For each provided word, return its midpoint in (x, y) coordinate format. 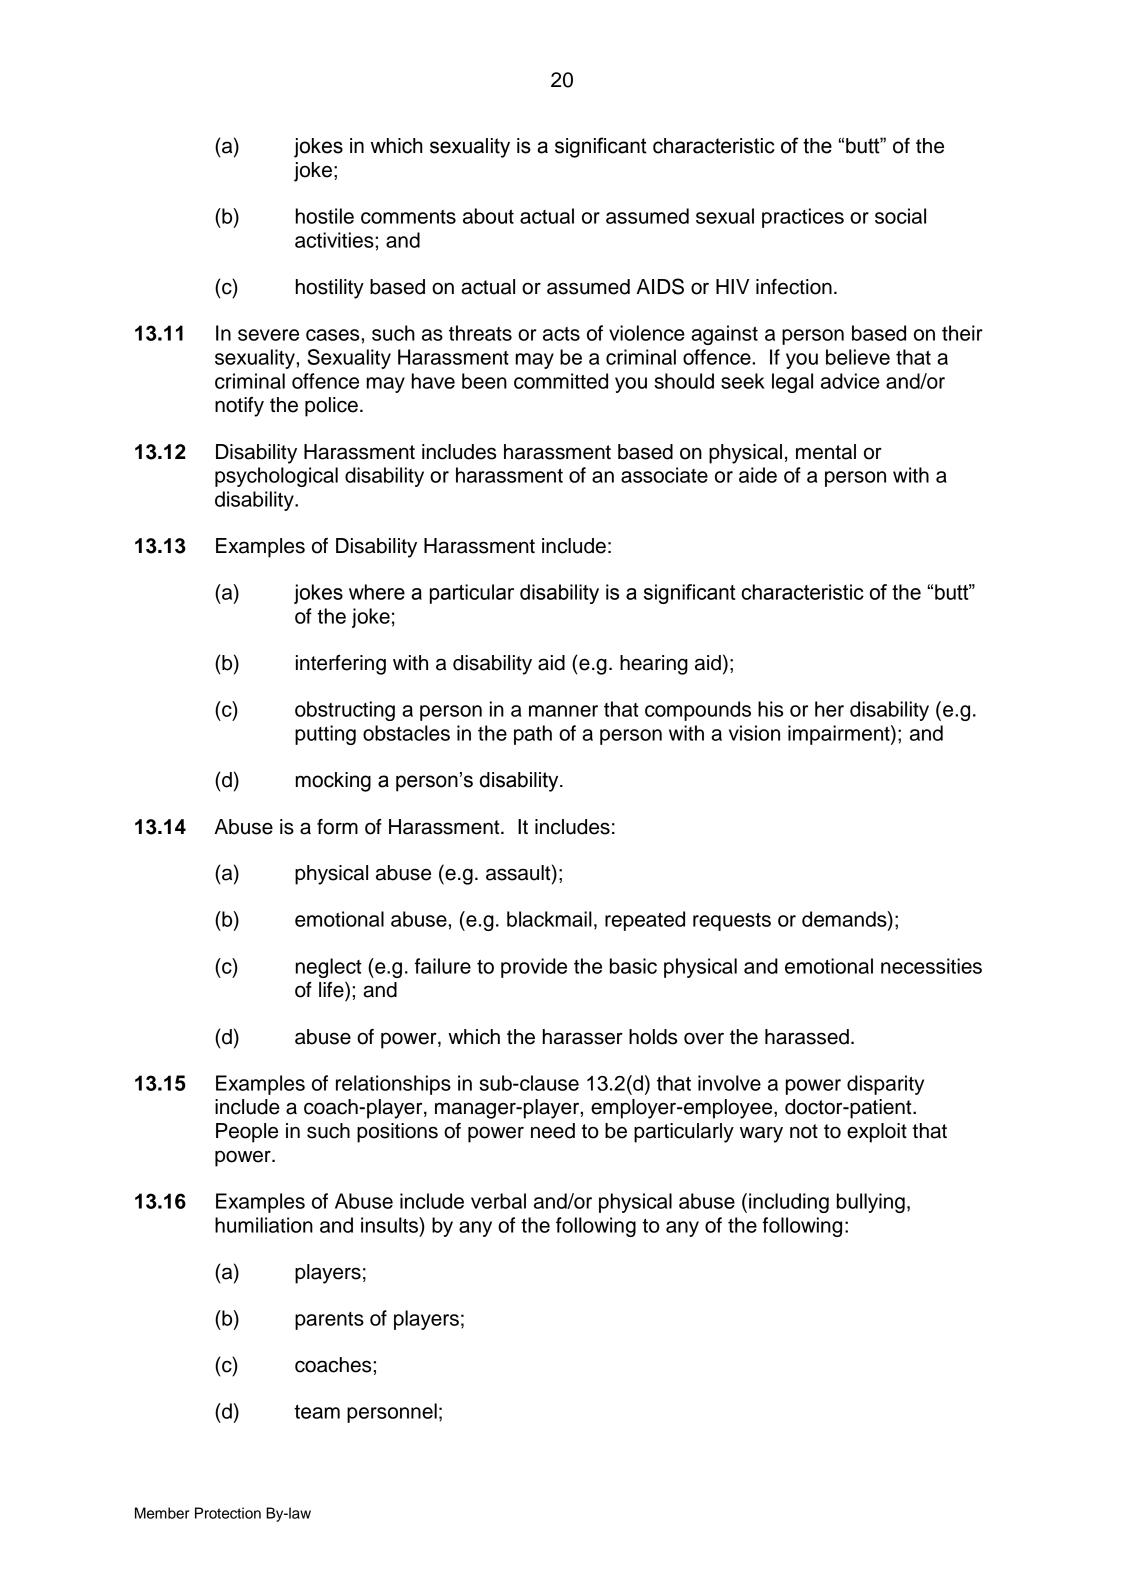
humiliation (264, 1225)
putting (325, 735)
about (488, 216)
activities (335, 240)
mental (826, 452)
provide (534, 968)
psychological (276, 477)
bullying (871, 1203)
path (533, 735)
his (770, 709)
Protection (228, 1513)
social (900, 216)
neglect (329, 968)
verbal (498, 1201)
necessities (931, 966)
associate (664, 475)
